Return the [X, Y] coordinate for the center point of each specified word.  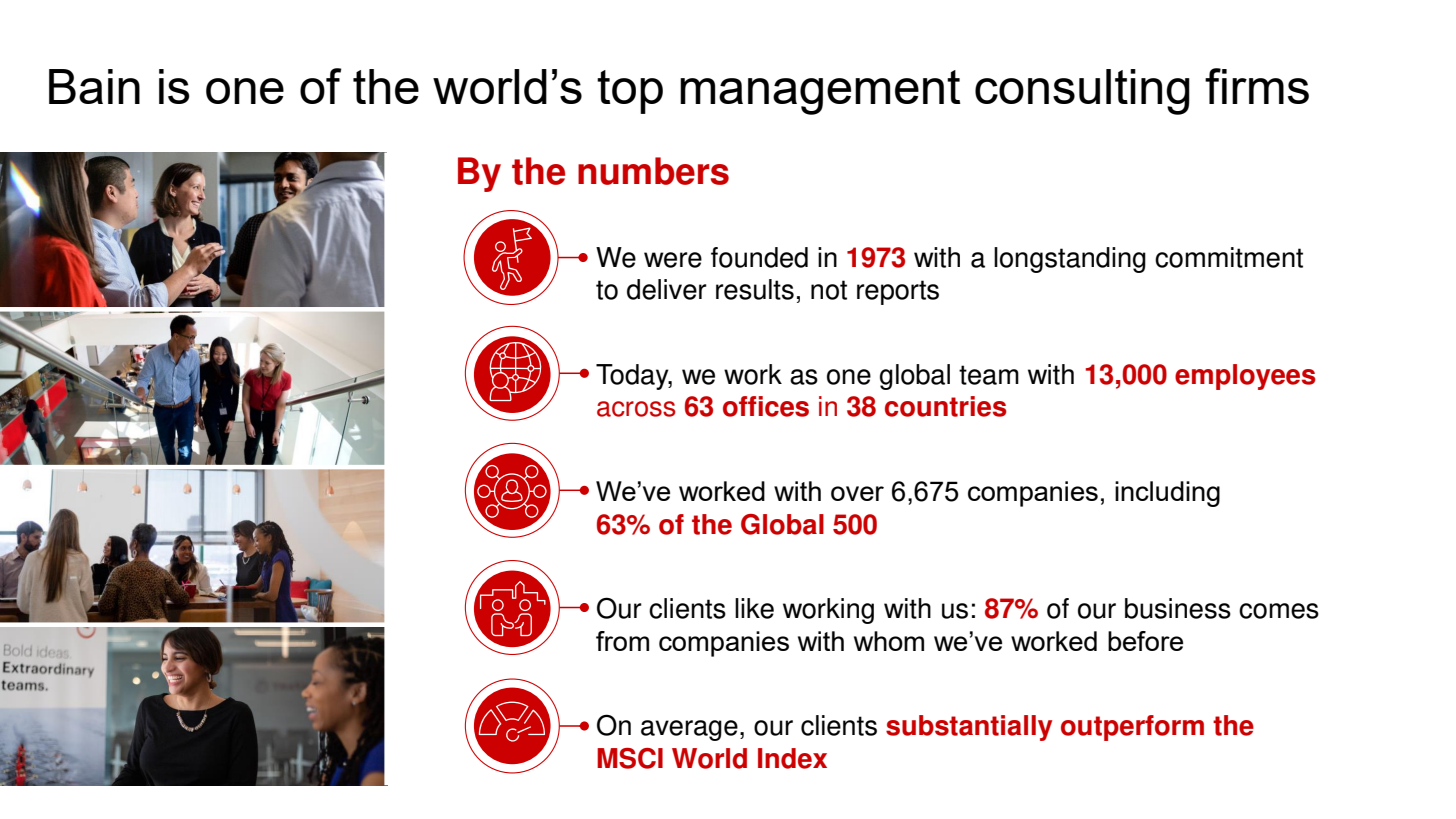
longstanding [1070, 260]
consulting [1082, 92]
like [754, 608]
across [636, 409]
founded [759, 257]
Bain [94, 86]
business [1178, 608]
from [622, 641]
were [673, 260]
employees [1245, 377]
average [689, 730]
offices [766, 406]
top [630, 92]
